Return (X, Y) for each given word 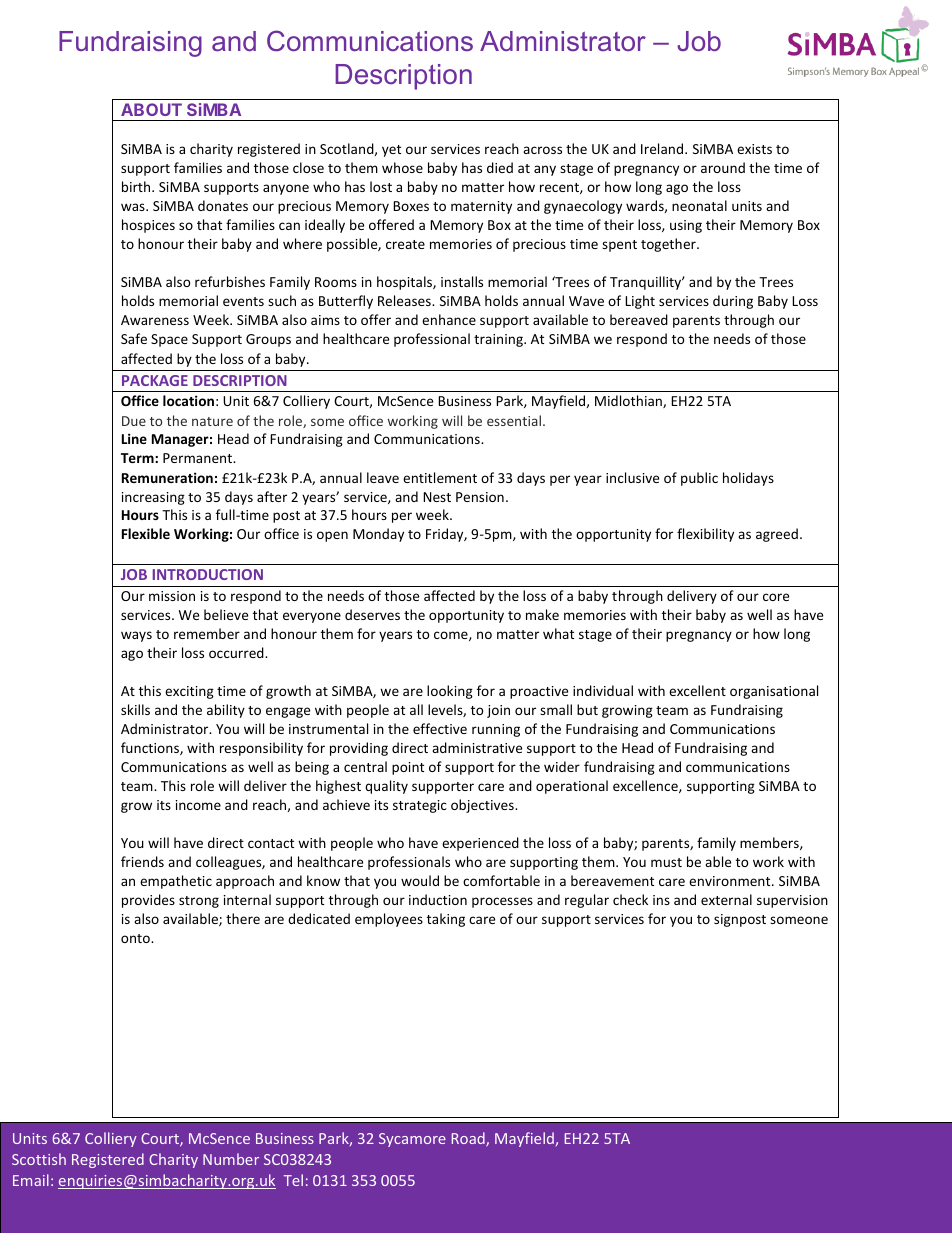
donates (223, 205)
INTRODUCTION (208, 574)
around (723, 167)
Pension (480, 497)
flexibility (705, 535)
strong (199, 902)
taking (446, 920)
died (500, 167)
